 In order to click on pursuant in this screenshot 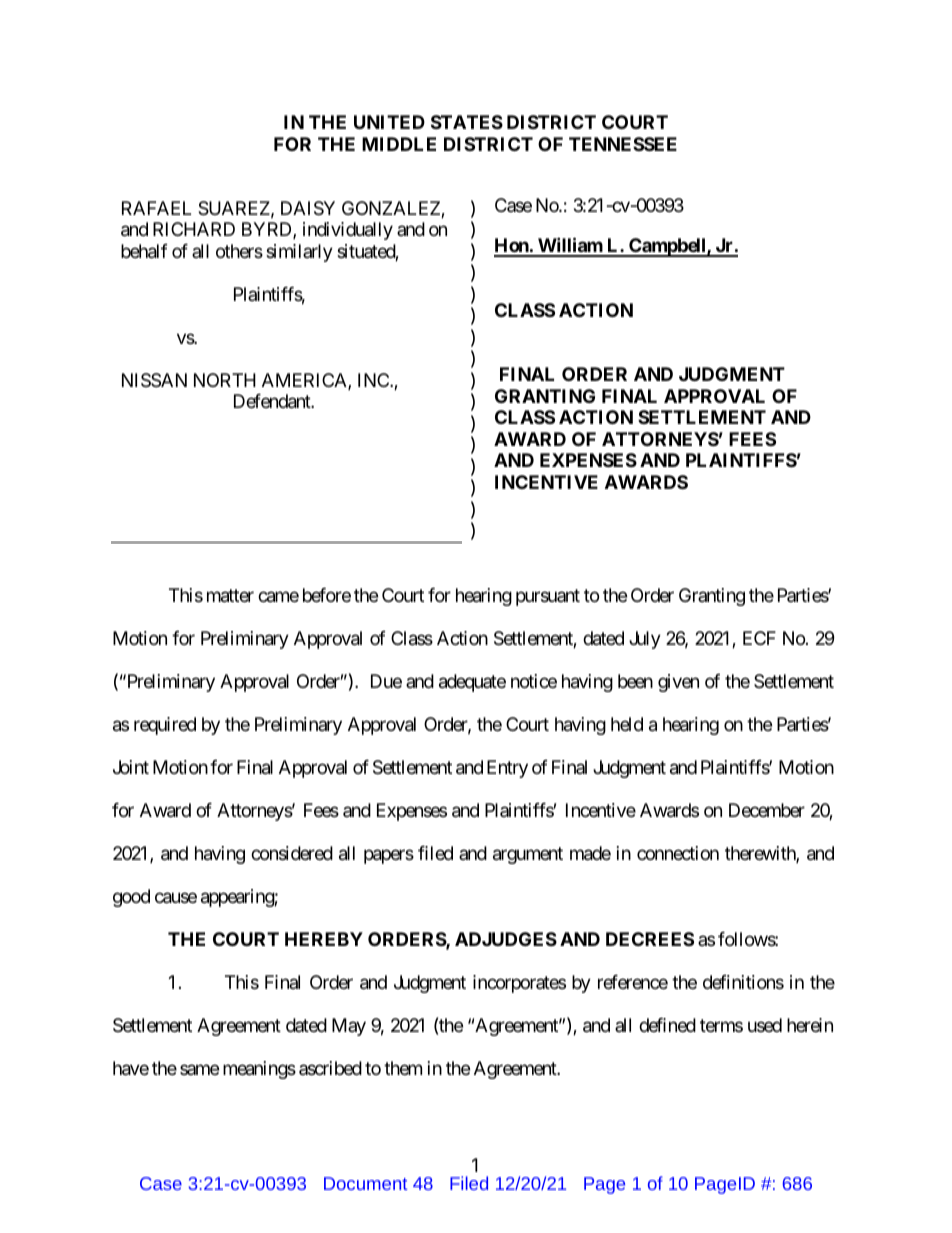, I will do `click(548, 598)`.
